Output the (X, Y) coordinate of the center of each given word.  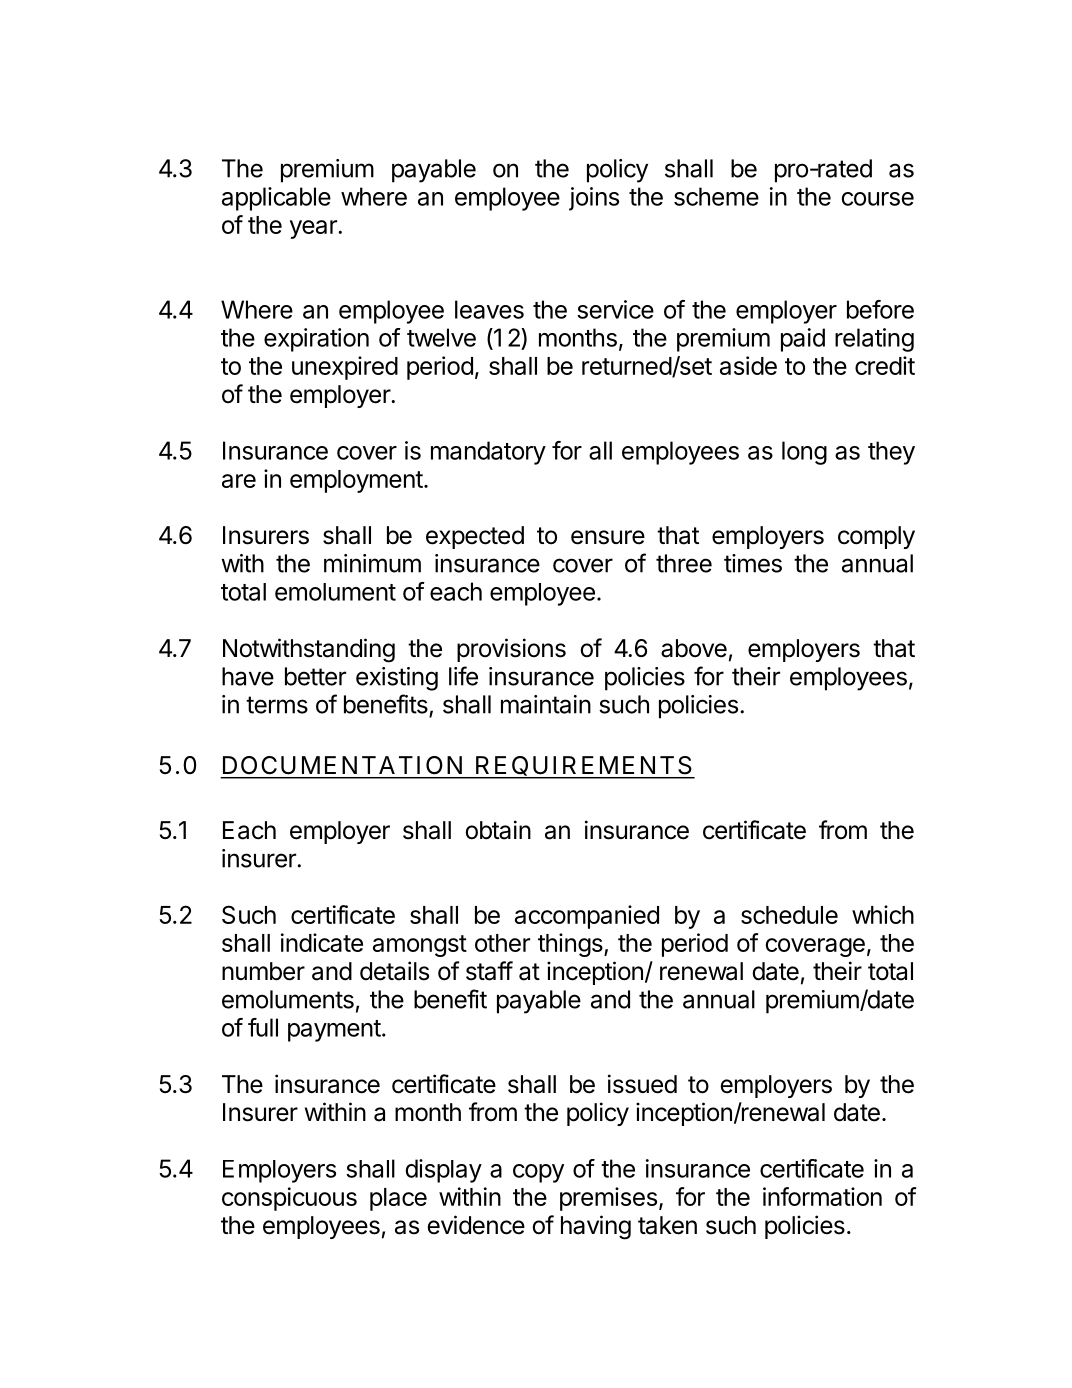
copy (538, 1173)
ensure (608, 537)
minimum (372, 563)
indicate (322, 942)
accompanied (587, 917)
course (878, 199)
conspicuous (289, 1199)
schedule (789, 915)
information (822, 1196)
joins (594, 199)
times (753, 563)
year (314, 229)
